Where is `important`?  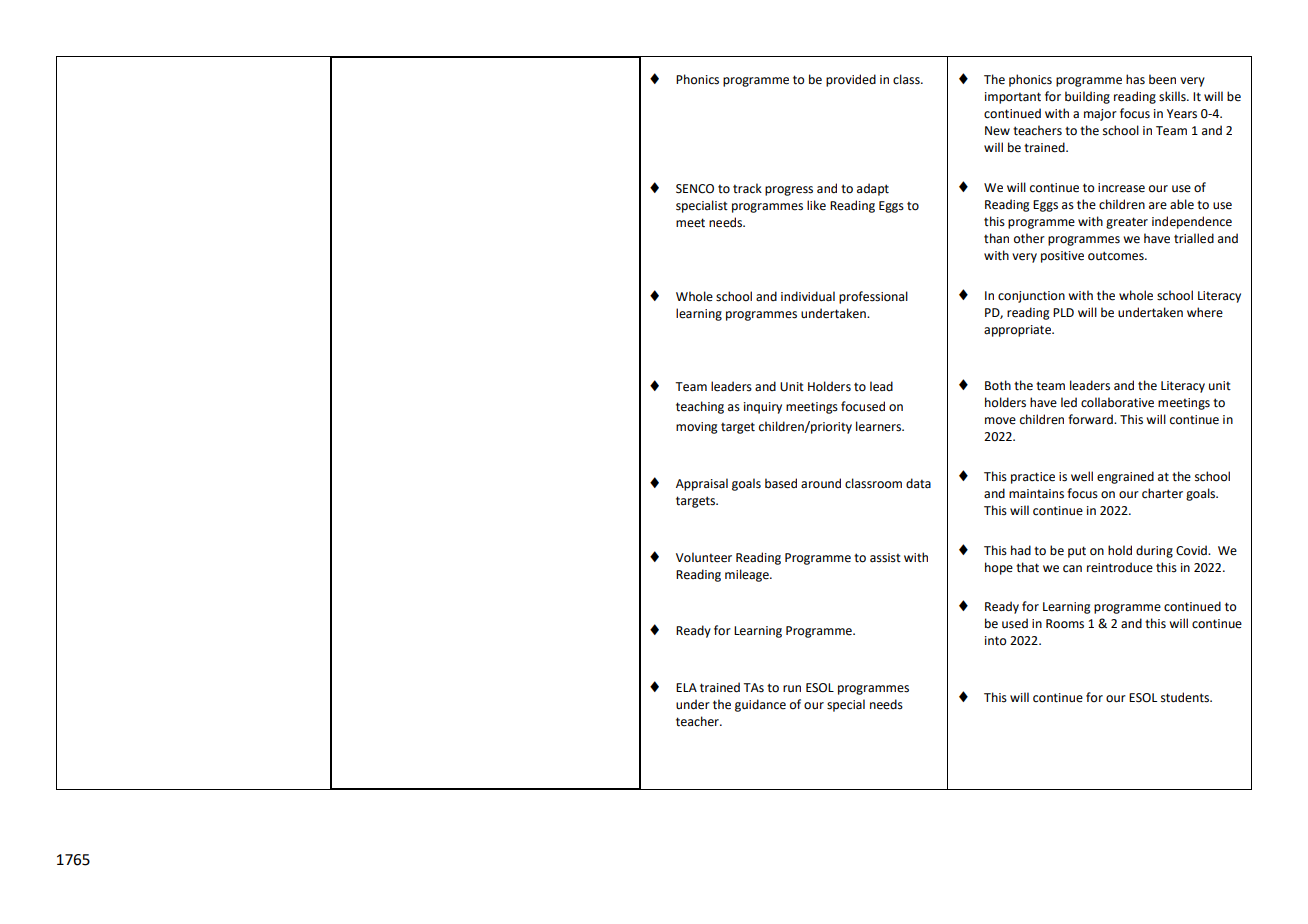
important is located at coordinates (1013, 98).
